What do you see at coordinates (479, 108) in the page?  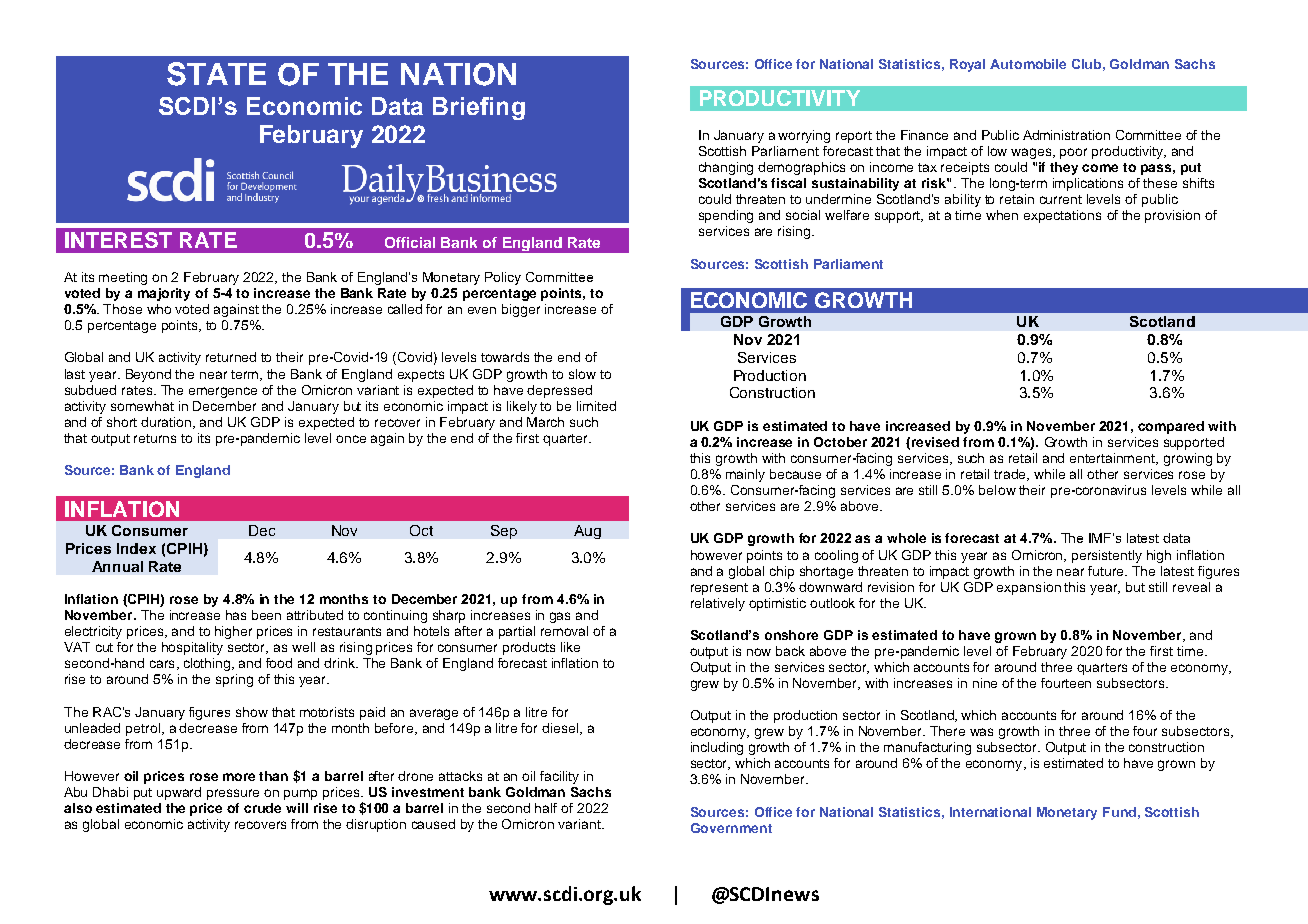 I see `Briefing` at bounding box center [479, 108].
